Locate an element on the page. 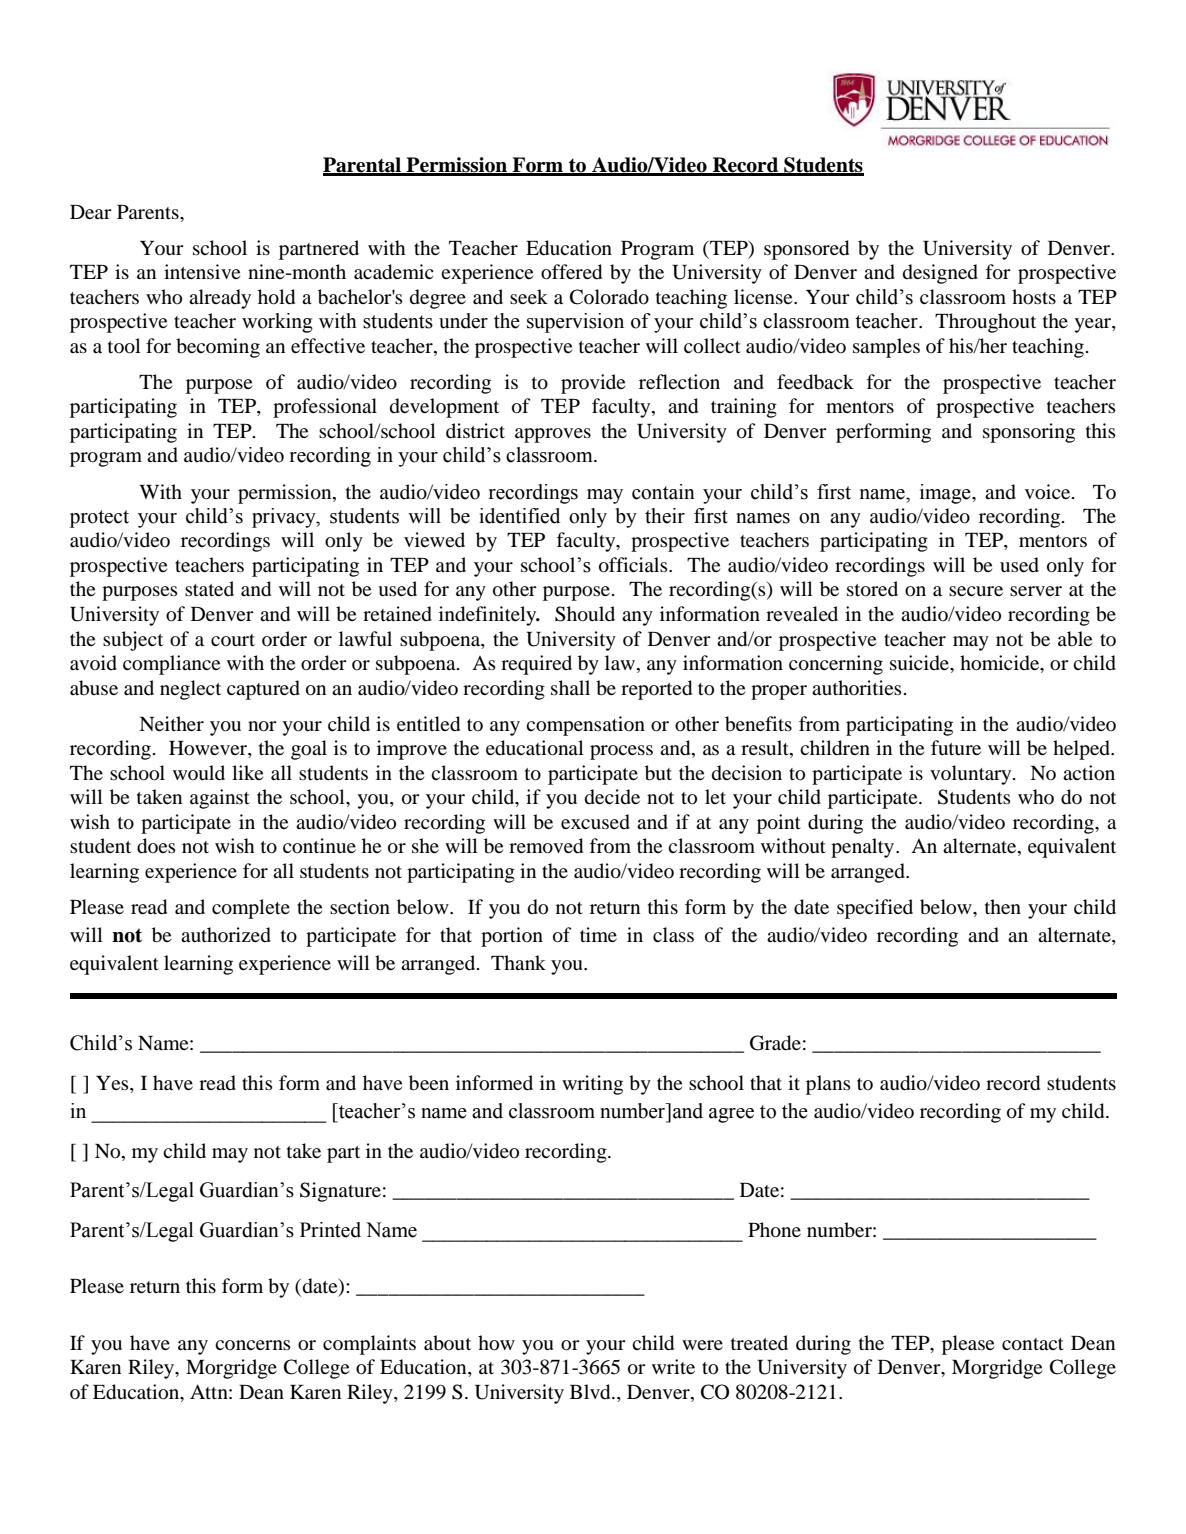  offered is located at coordinates (571, 272).
